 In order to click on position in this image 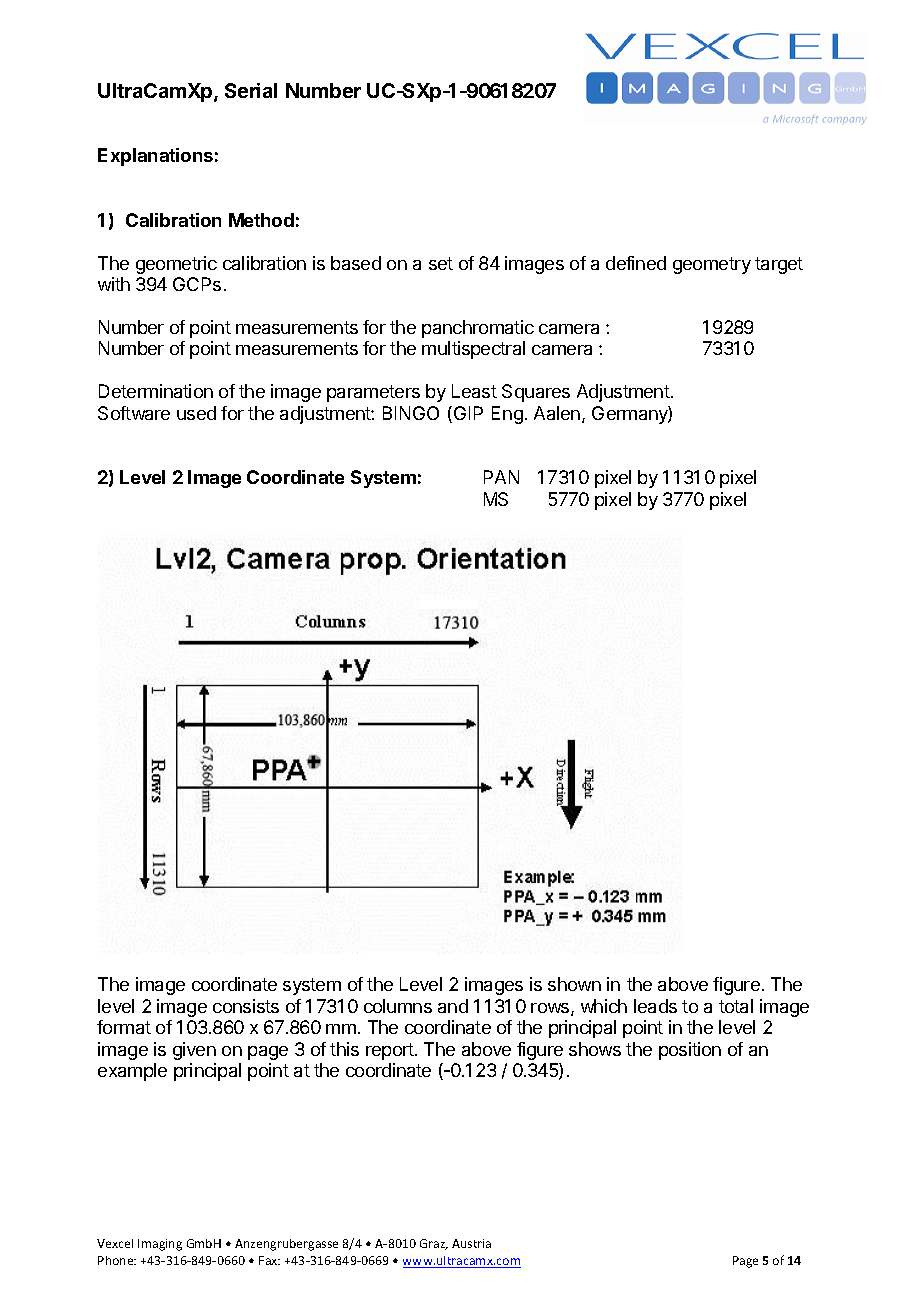, I will do `click(690, 1051)`.
